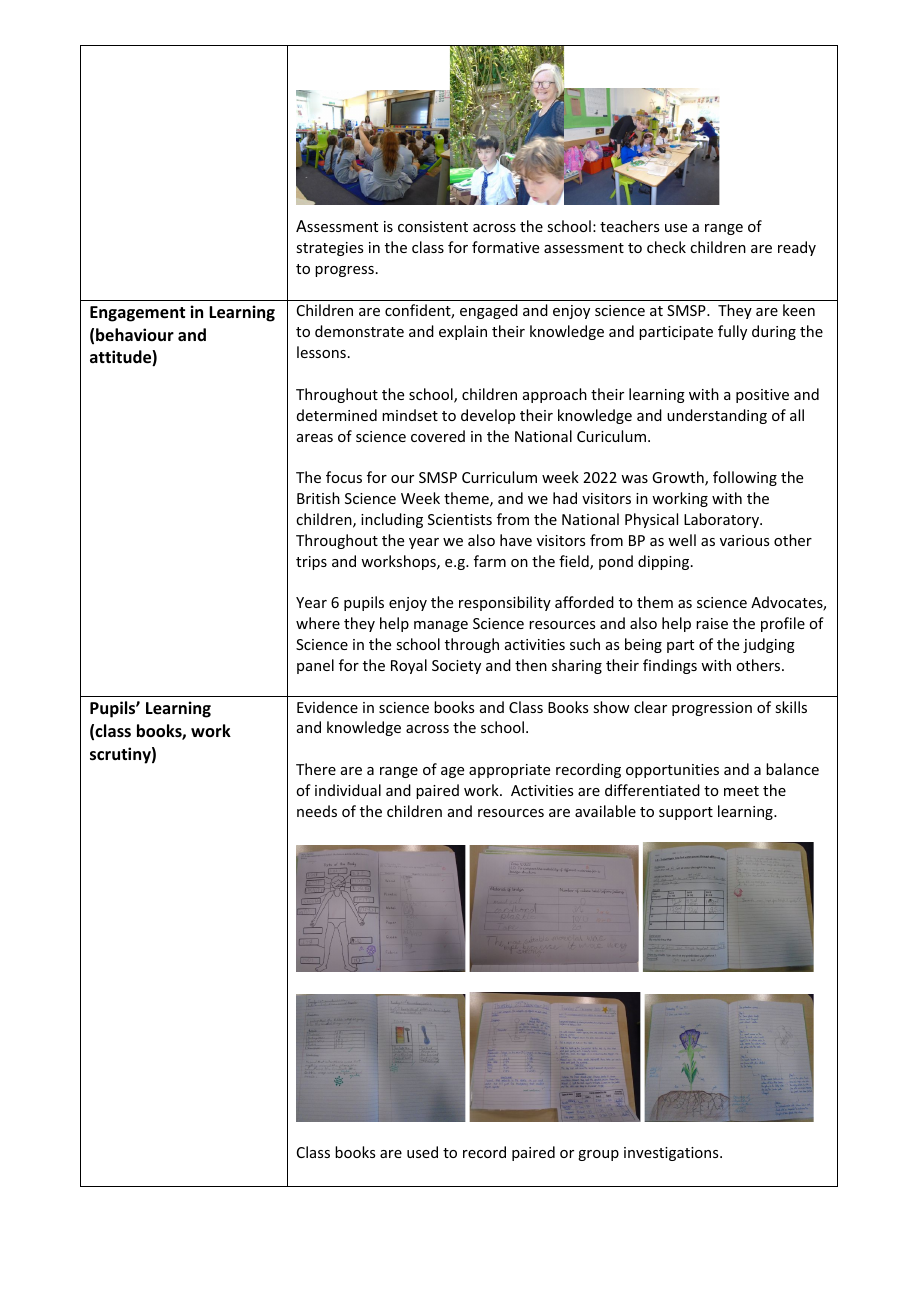  What do you see at coordinates (422, 1152) in the screenshot?
I see `used` at bounding box center [422, 1152].
